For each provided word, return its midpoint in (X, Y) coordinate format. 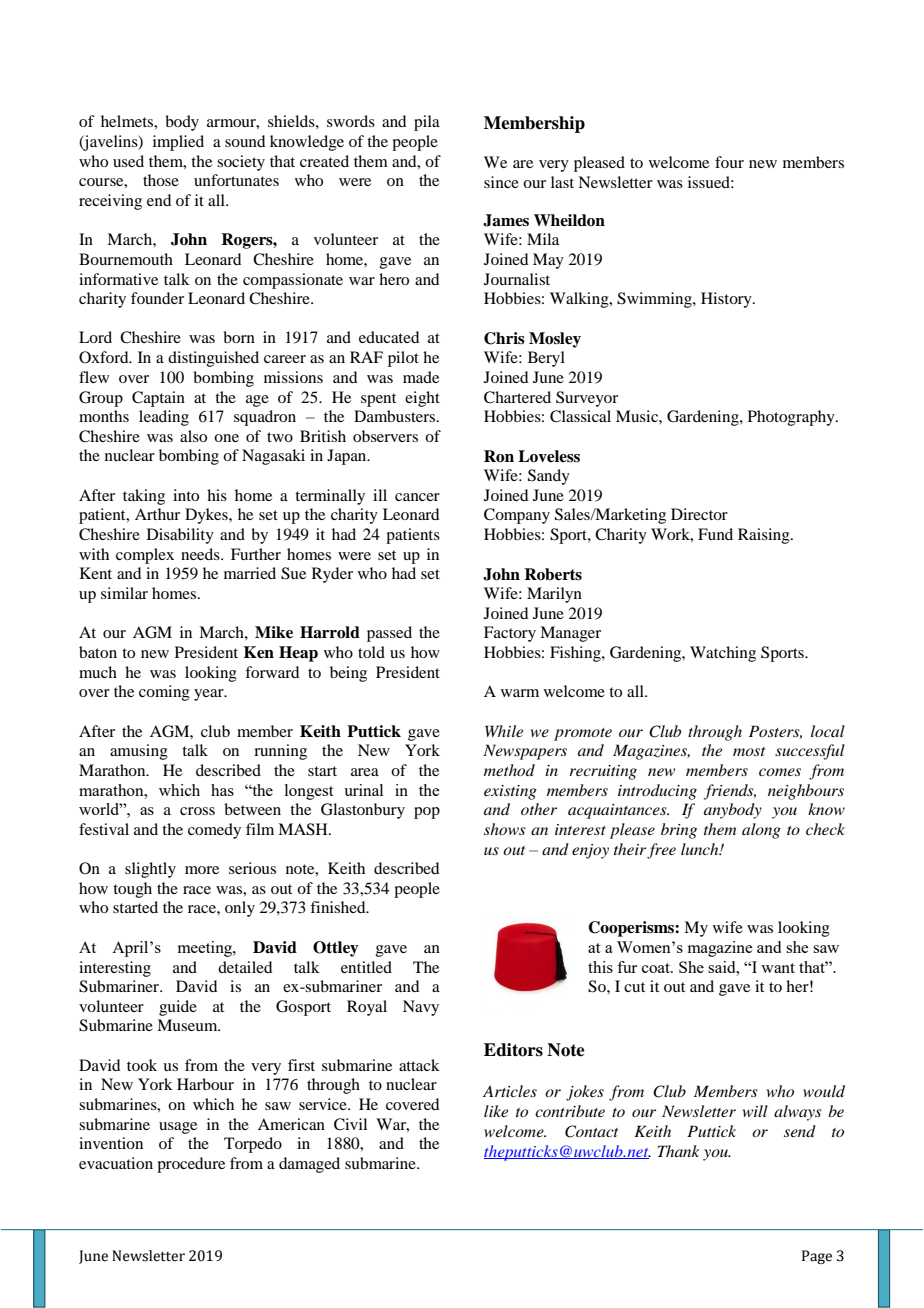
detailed (245, 967)
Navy (421, 1008)
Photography (792, 418)
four (729, 162)
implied (178, 143)
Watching (723, 654)
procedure (191, 1165)
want (778, 968)
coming (164, 693)
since (501, 182)
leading (164, 418)
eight (422, 399)
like (496, 1111)
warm (520, 693)
